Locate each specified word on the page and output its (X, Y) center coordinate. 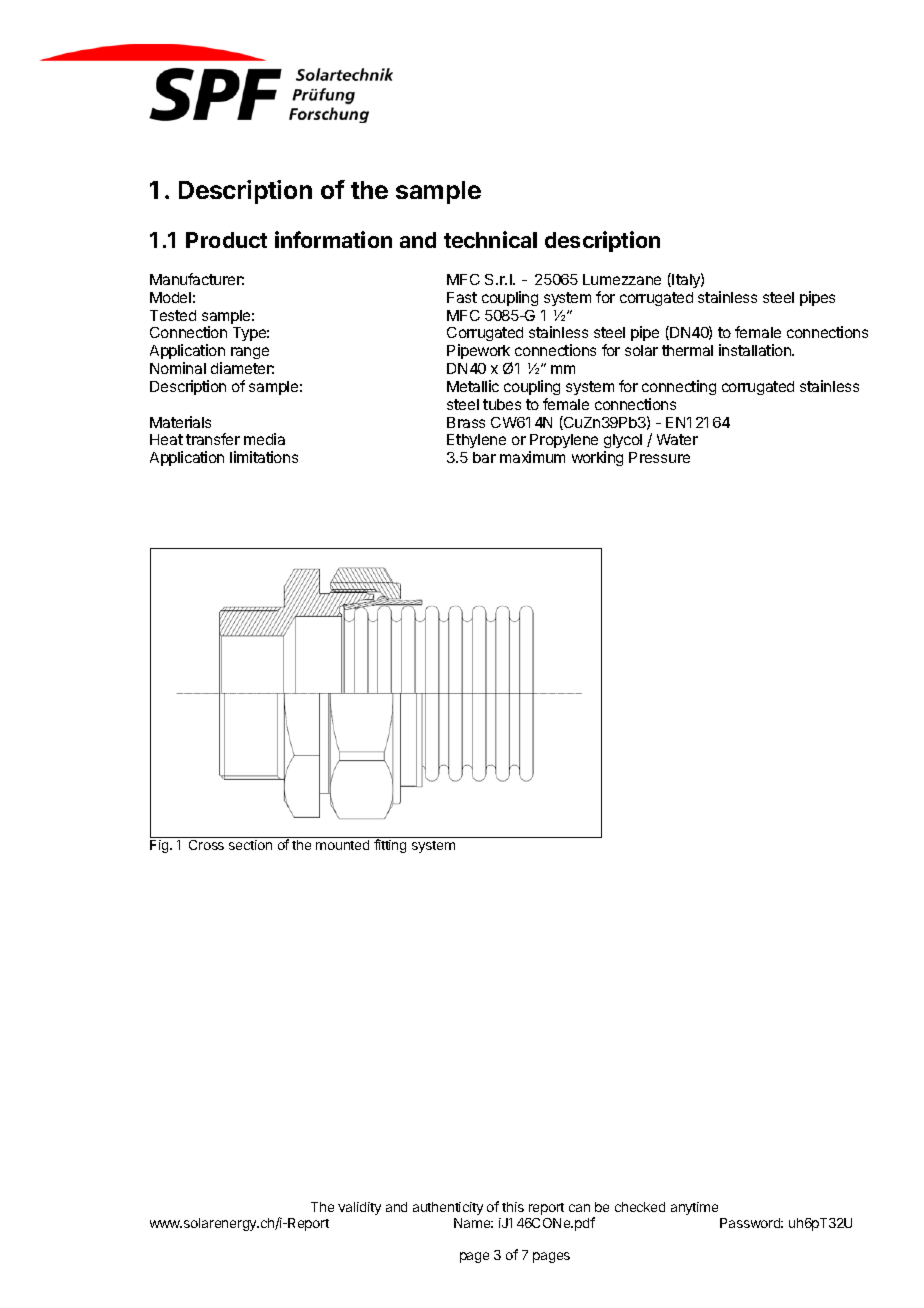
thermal (687, 350)
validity (359, 1208)
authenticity (448, 1208)
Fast (462, 297)
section (250, 845)
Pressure (659, 457)
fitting (390, 846)
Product (226, 240)
